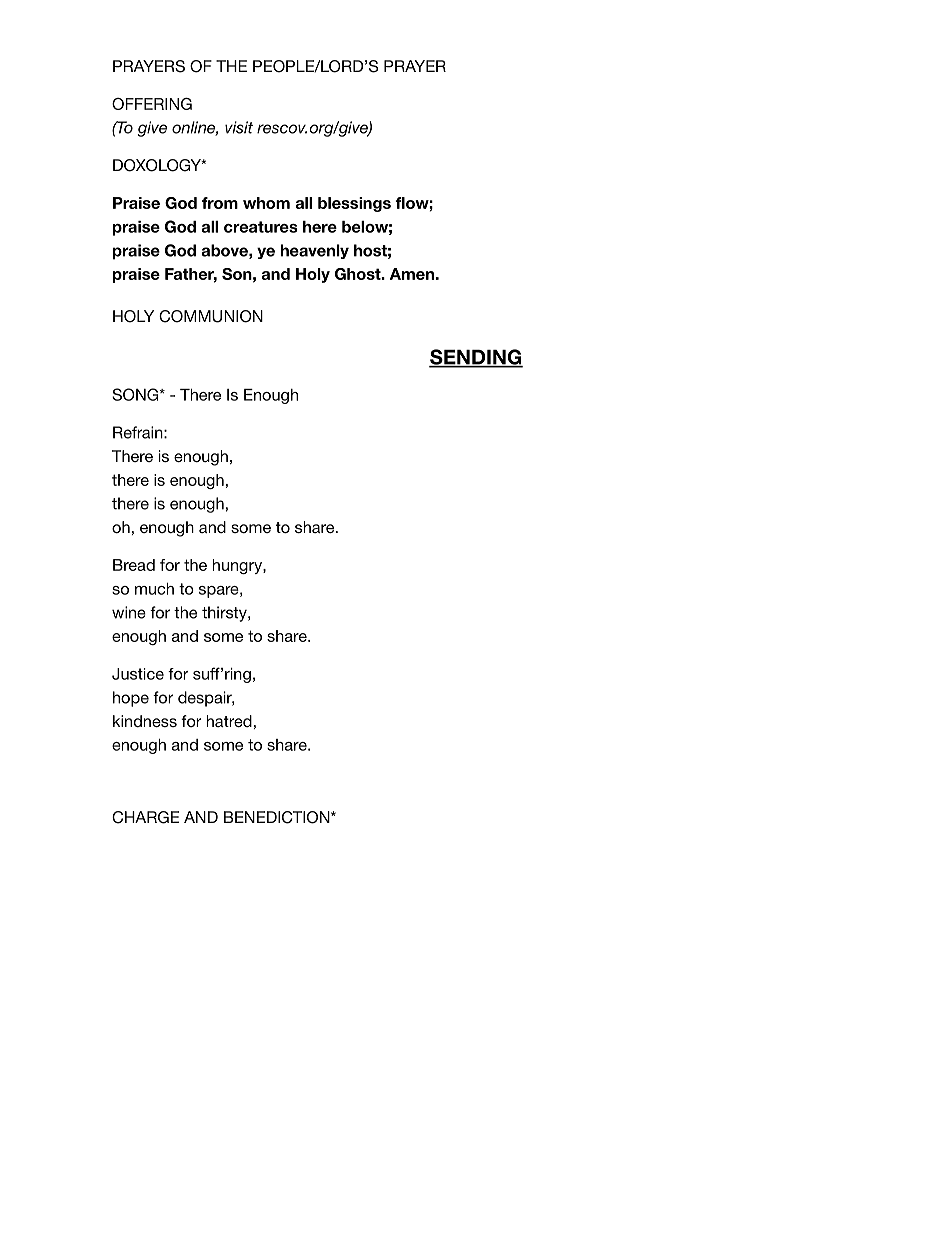 This page has height=1233, width=952. Describe the element at coordinates (229, 721) in the page. I see `hatred` at that location.
